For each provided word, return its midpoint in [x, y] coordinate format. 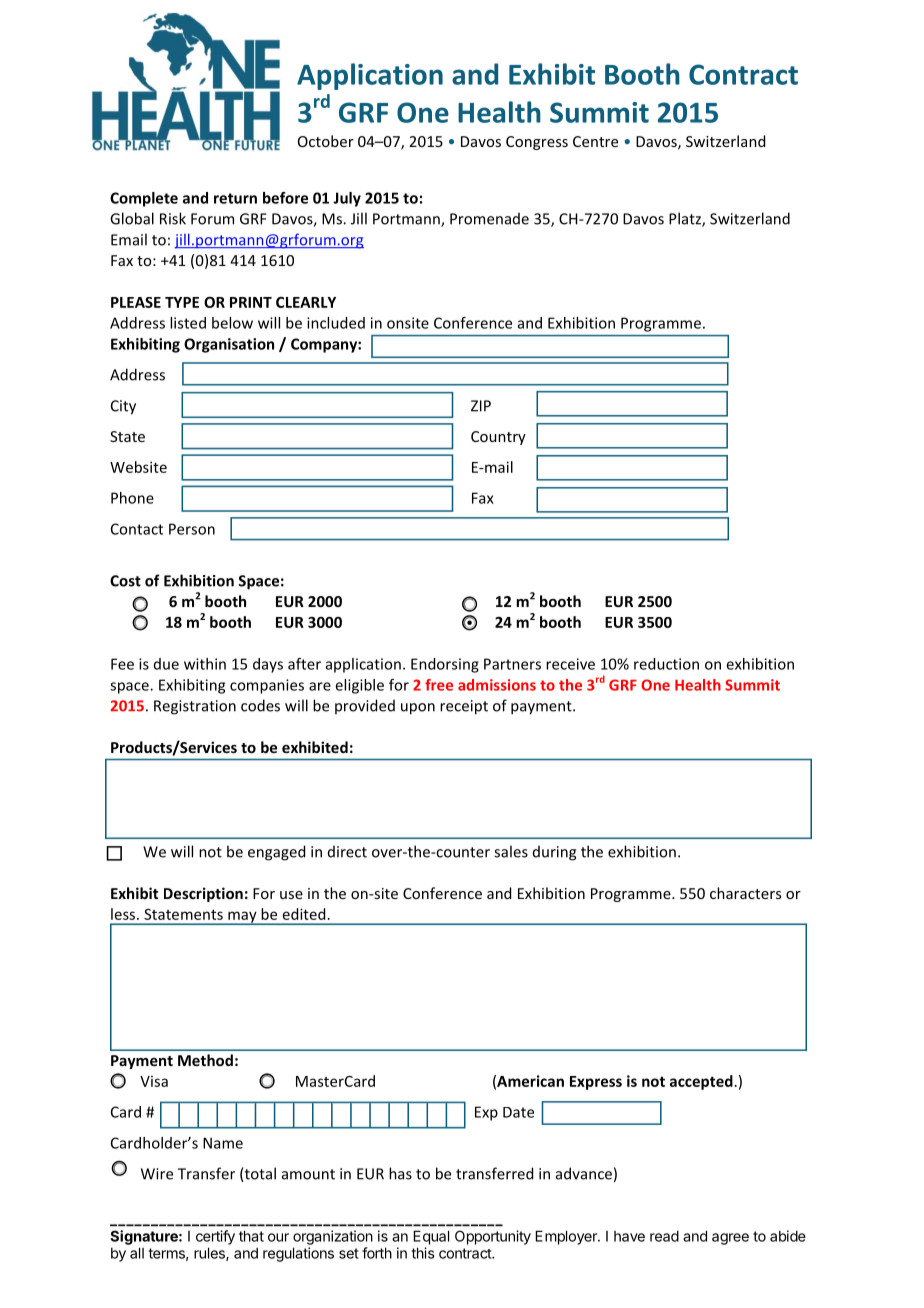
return [235, 198]
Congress [537, 143]
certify [215, 1237]
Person [192, 529]
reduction [666, 664]
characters [745, 893]
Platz [686, 219]
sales [511, 851]
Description [203, 894]
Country [498, 438]
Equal [431, 1237]
